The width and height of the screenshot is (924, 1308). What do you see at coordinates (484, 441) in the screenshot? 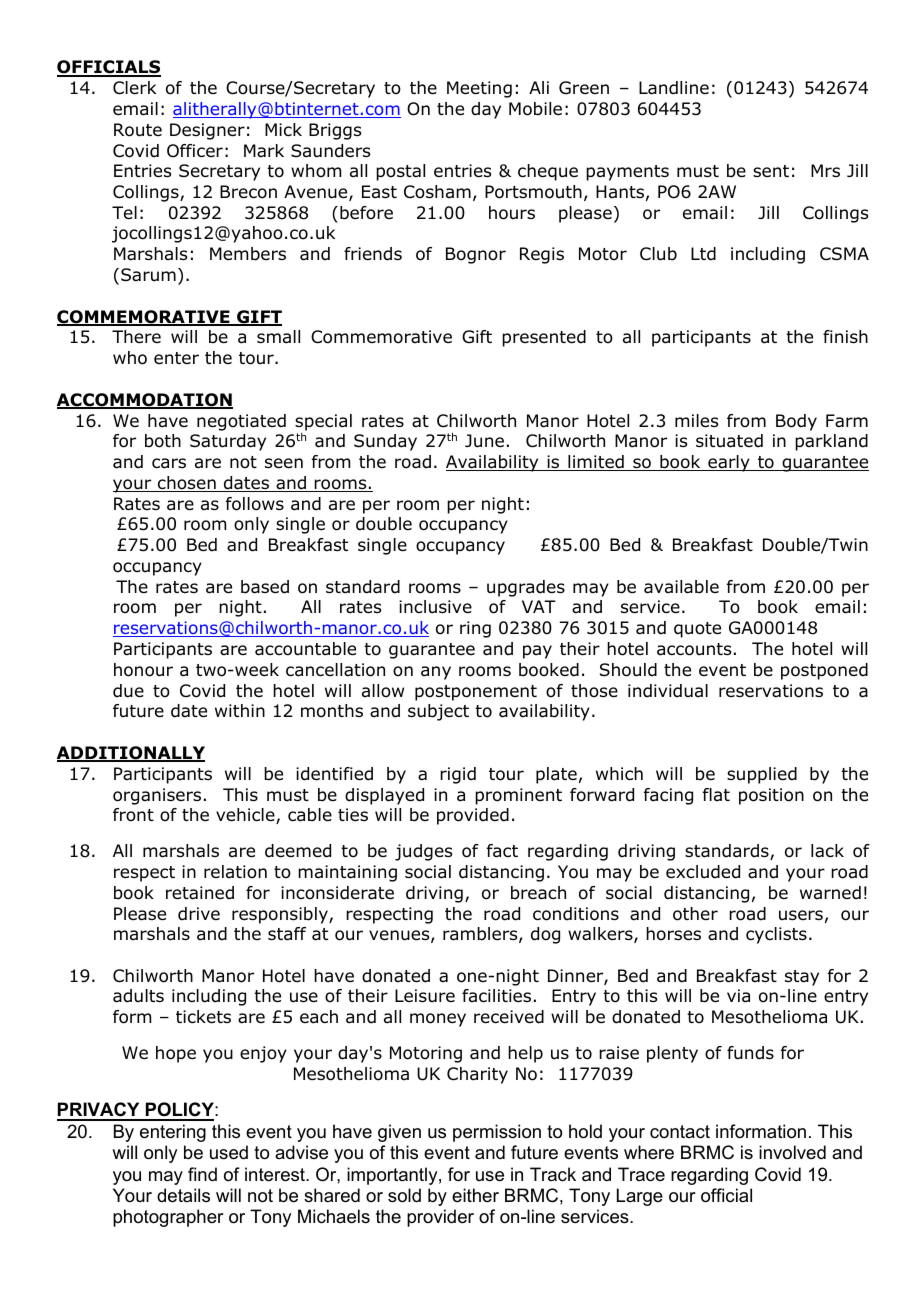
I see `June` at bounding box center [484, 441].
